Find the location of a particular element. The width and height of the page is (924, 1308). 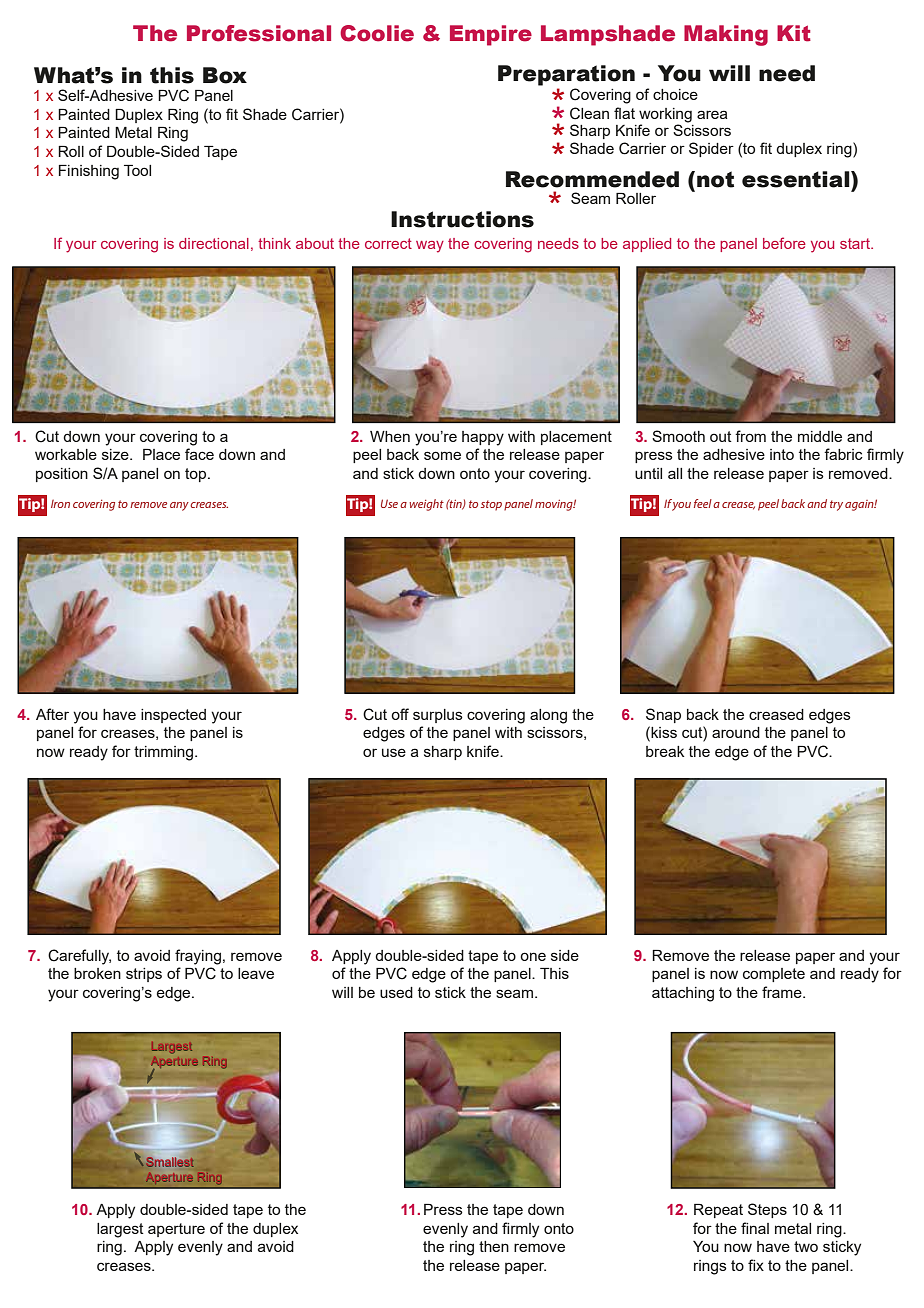

strips is located at coordinates (144, 975).
